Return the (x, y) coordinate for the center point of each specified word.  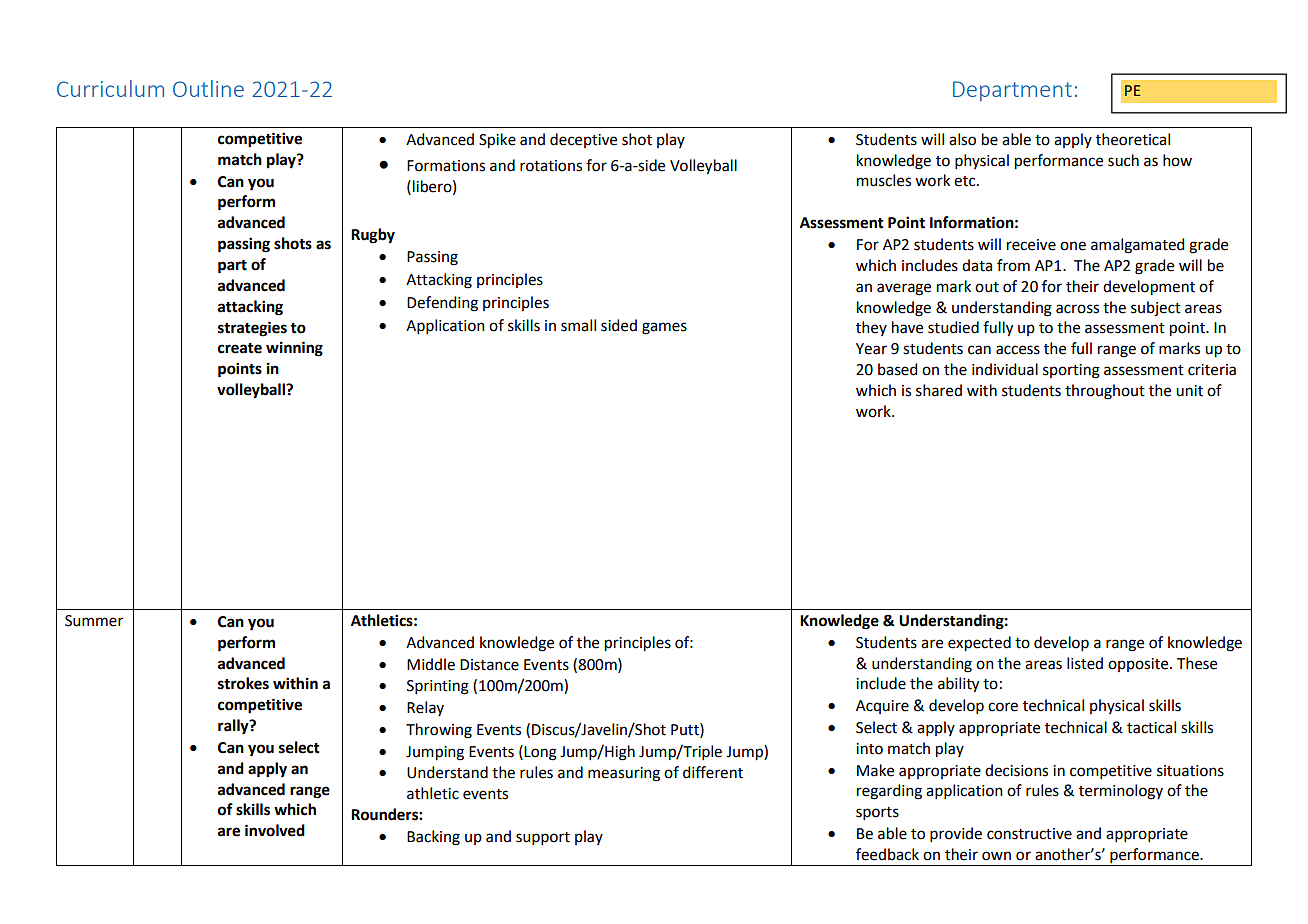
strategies (252, 329)
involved (275, 830)
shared (939, 390)
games (664, 328)
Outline (208, 88)
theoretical (1133, 139)
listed (1085, 663)
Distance (489, 665)
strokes (243, 683)
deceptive (583, 140)
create (240, 348)
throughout (1105, 392)
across (1077, 309)
